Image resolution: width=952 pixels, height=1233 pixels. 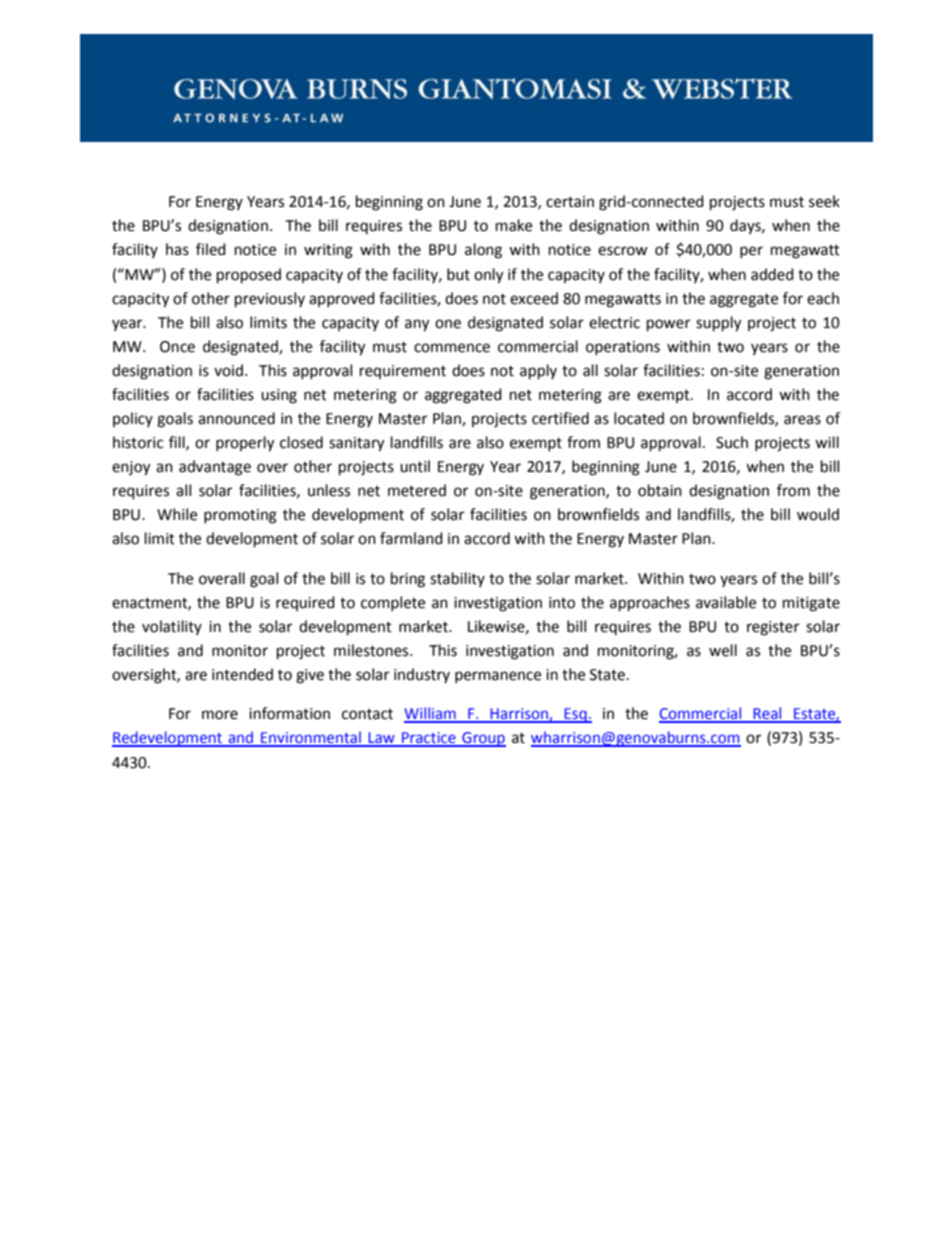 I want to click on Such, so click(x=732, y=442).
